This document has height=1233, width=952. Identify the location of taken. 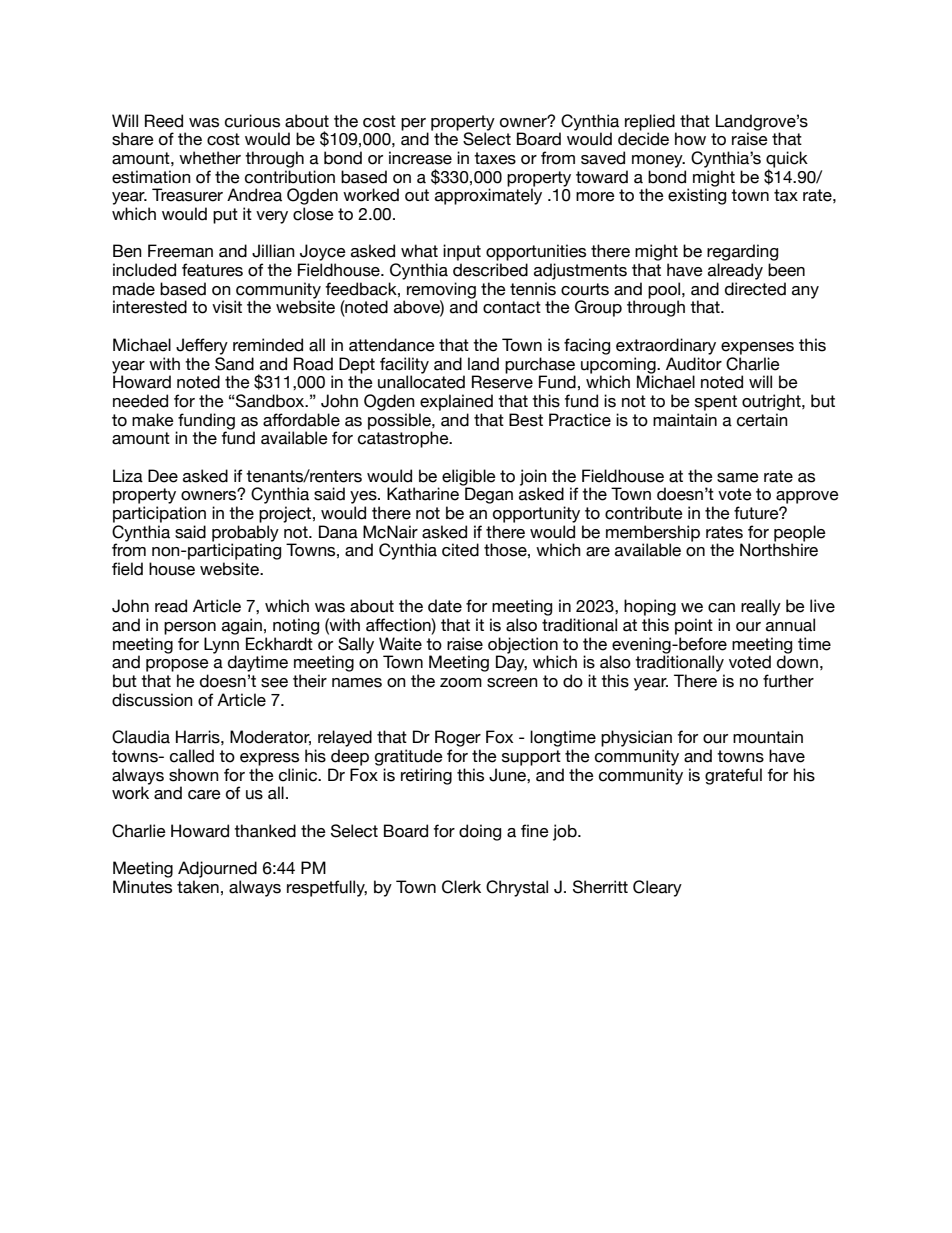
(198, 887).
